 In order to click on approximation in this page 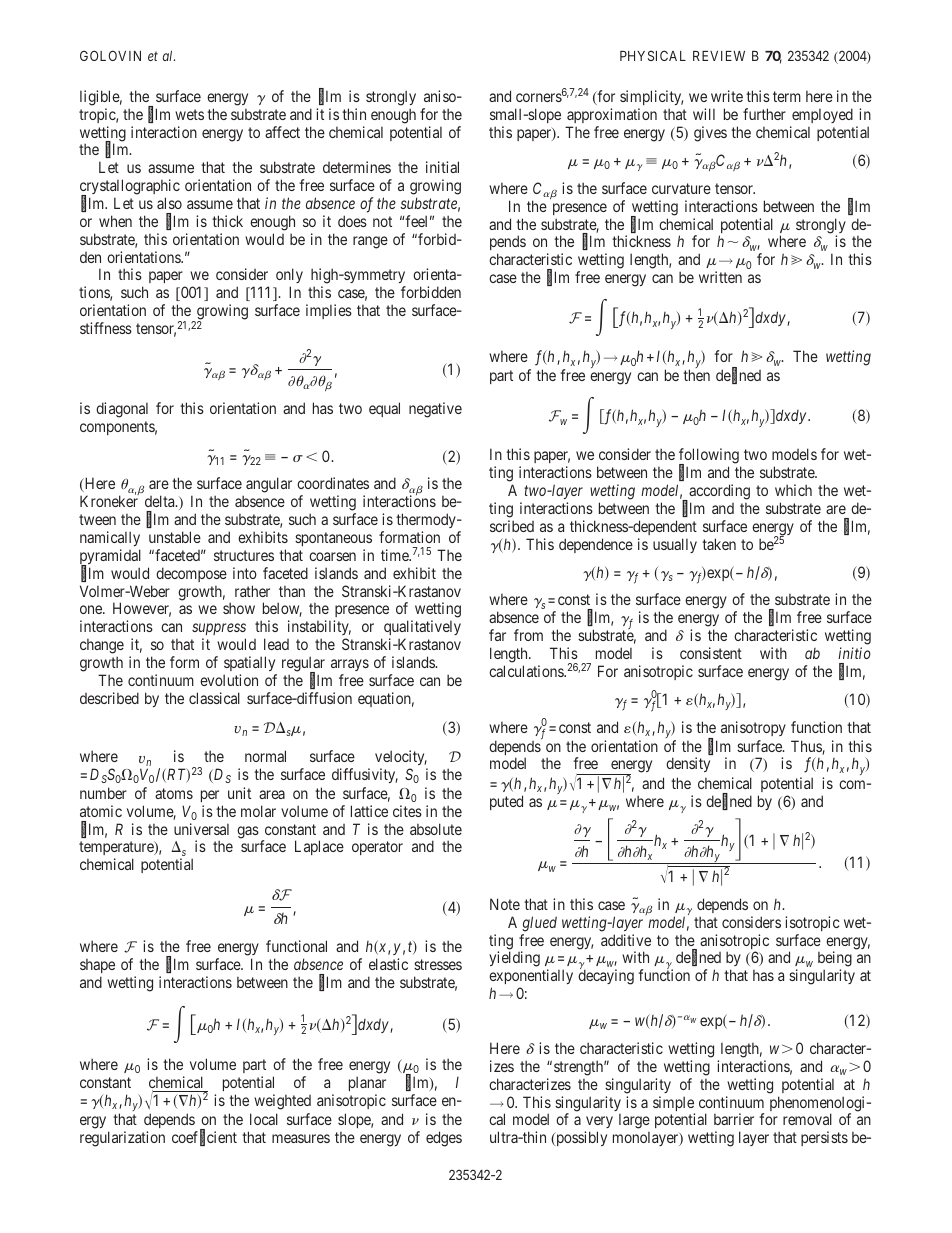, I will do `click(612, 115)`.
